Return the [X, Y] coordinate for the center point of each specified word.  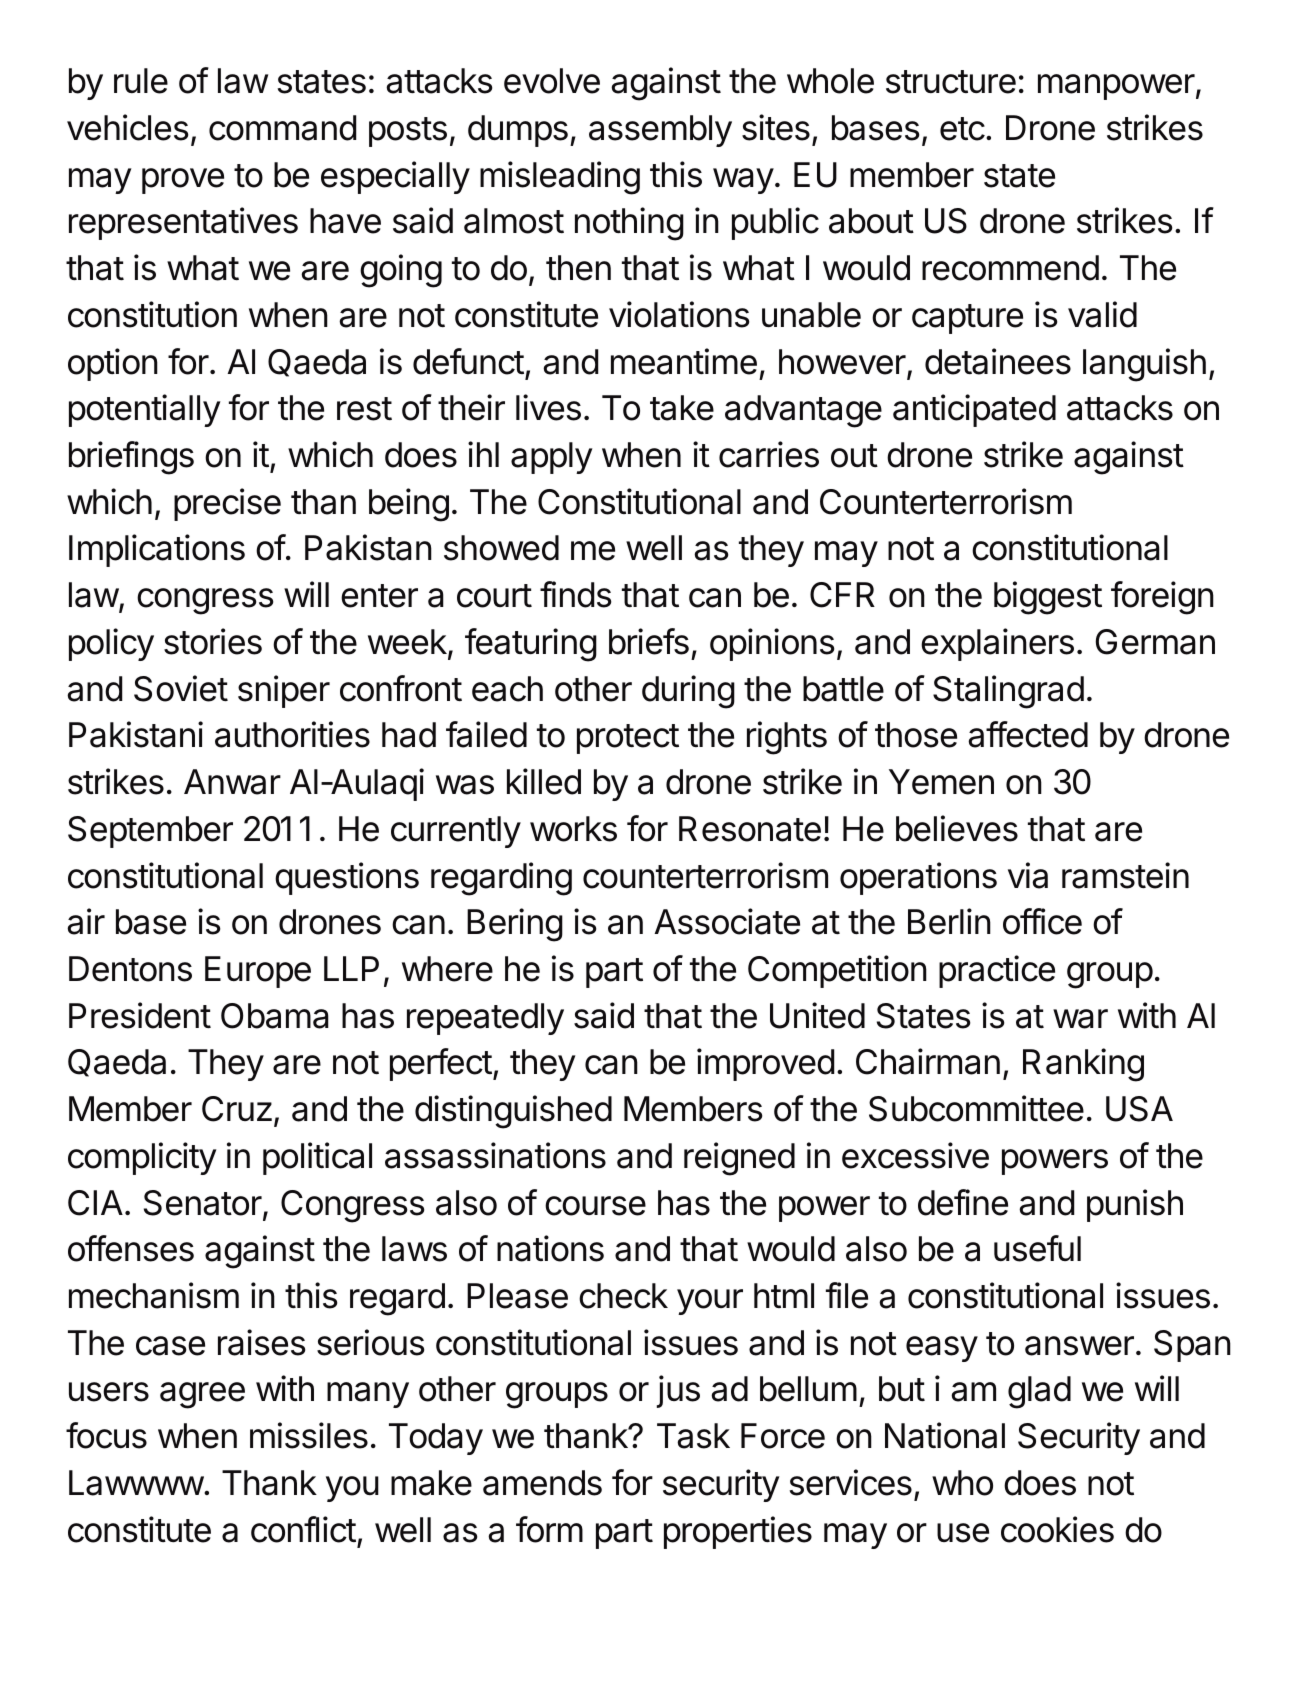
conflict [303, 1529]
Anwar [232, 782]
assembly [660, 131]
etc [962, 129]
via [1028, 875]
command [283, 128]
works [573, 829]
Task [693, 1436]
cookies [1057, 1529]
